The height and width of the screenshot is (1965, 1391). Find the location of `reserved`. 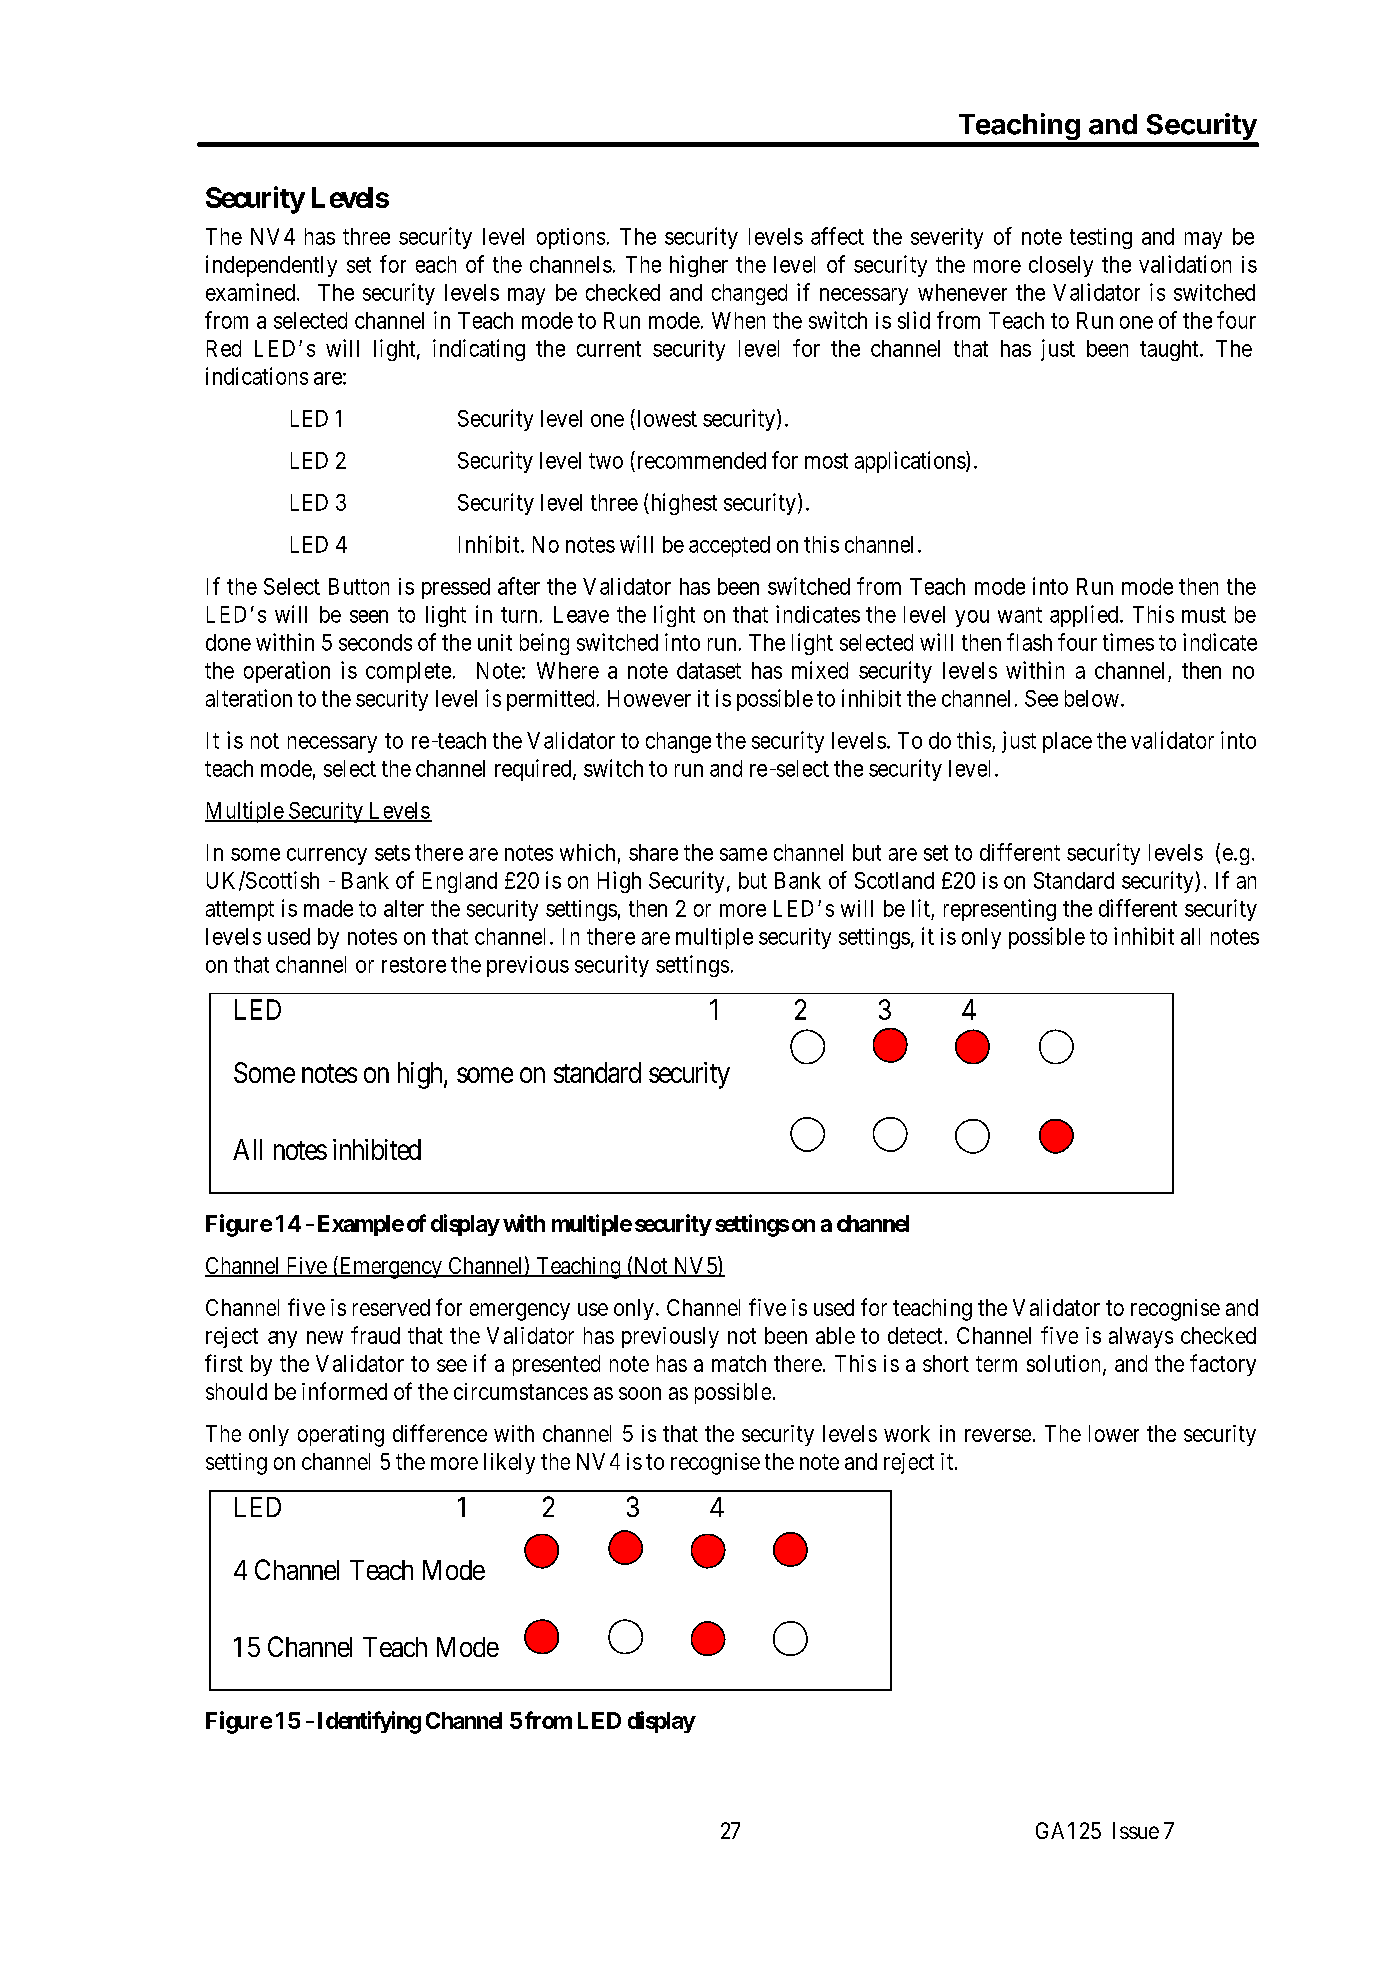

reserved is located at coordinates (391, 1307).
